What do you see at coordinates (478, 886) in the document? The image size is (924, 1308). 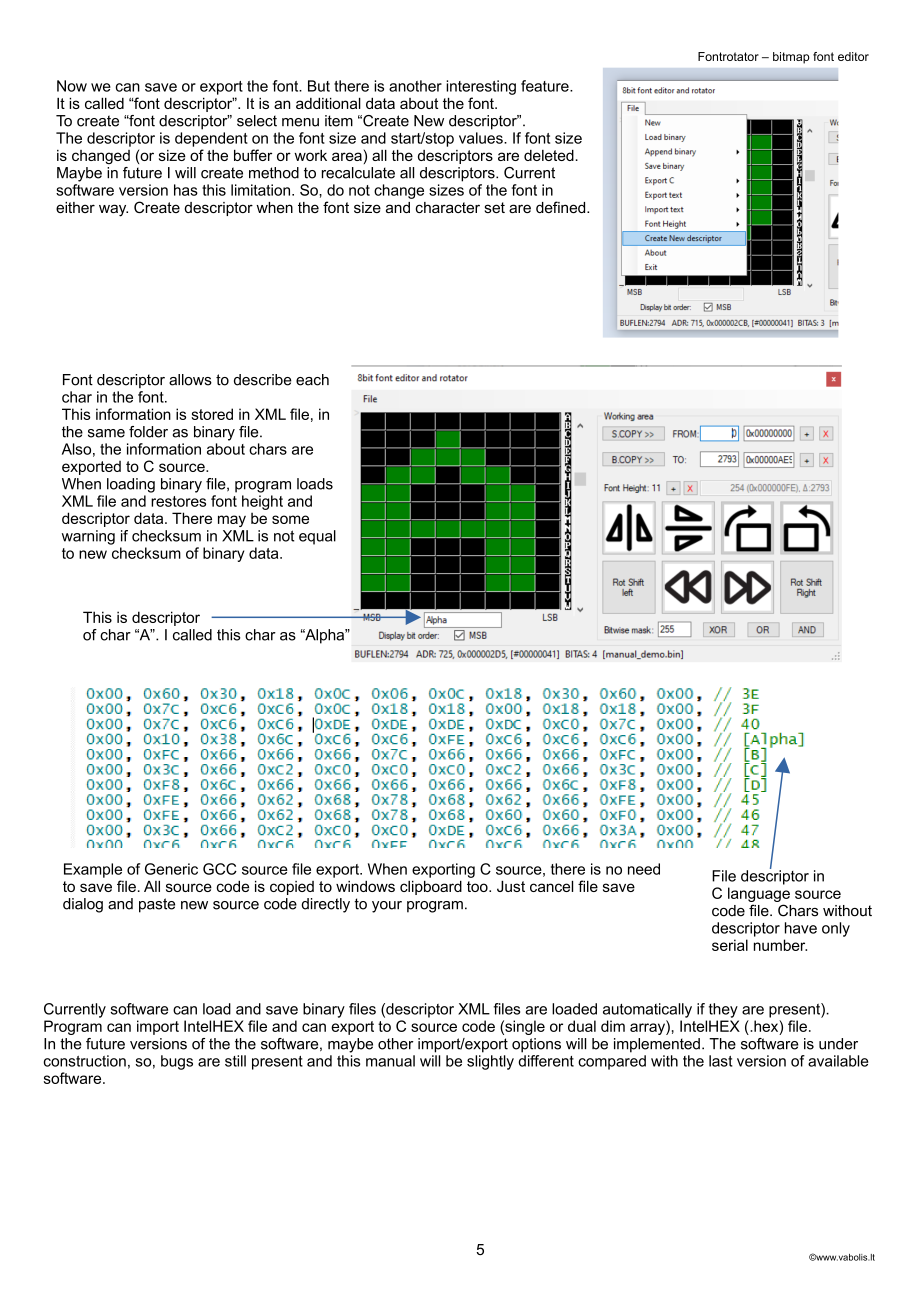 I see `too` at bounding box center [478, 886].
